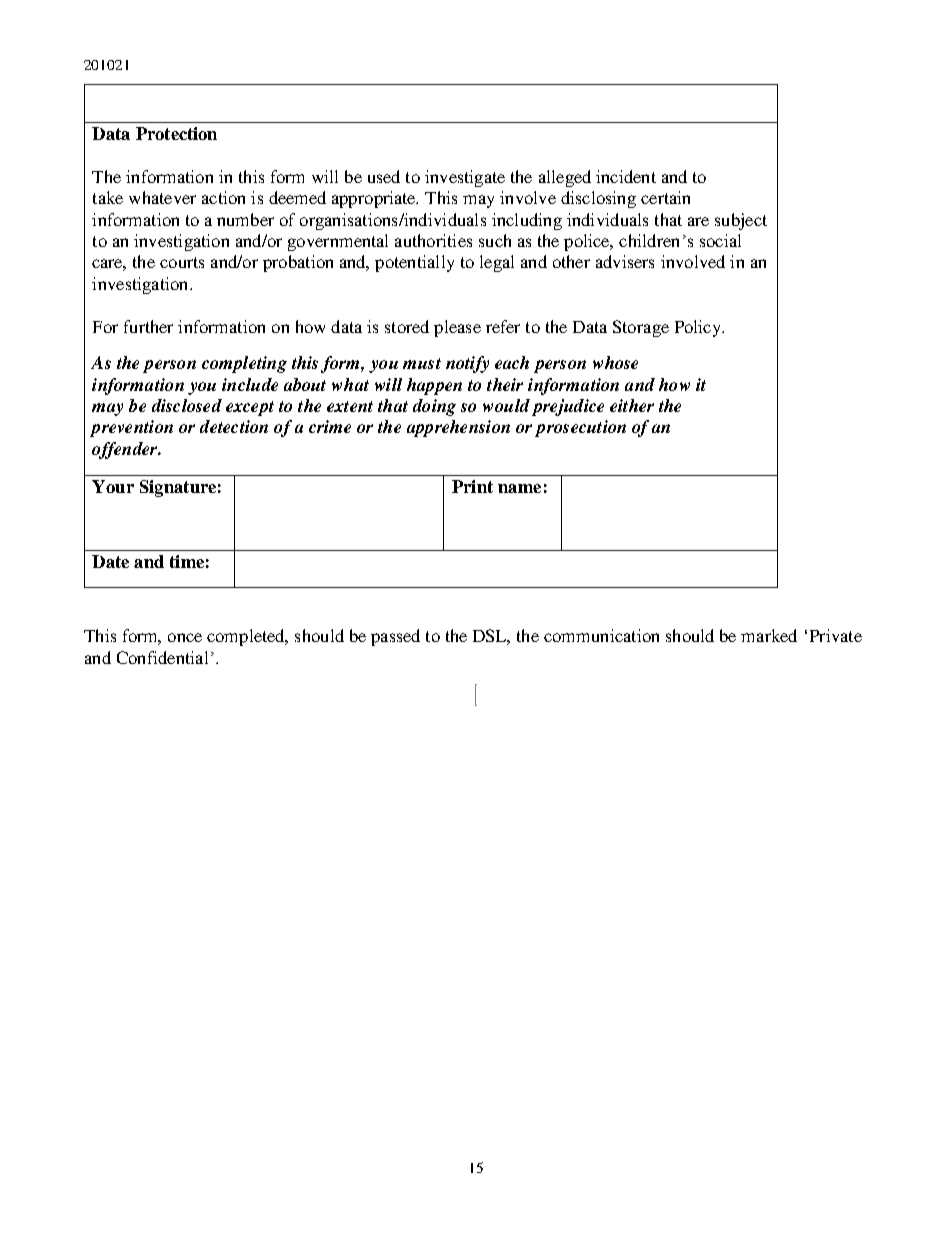 This screenshot has width=952, height=1233. Describe the element at coordinates (148, 326) in the screenshot. I see `further` at that location.
